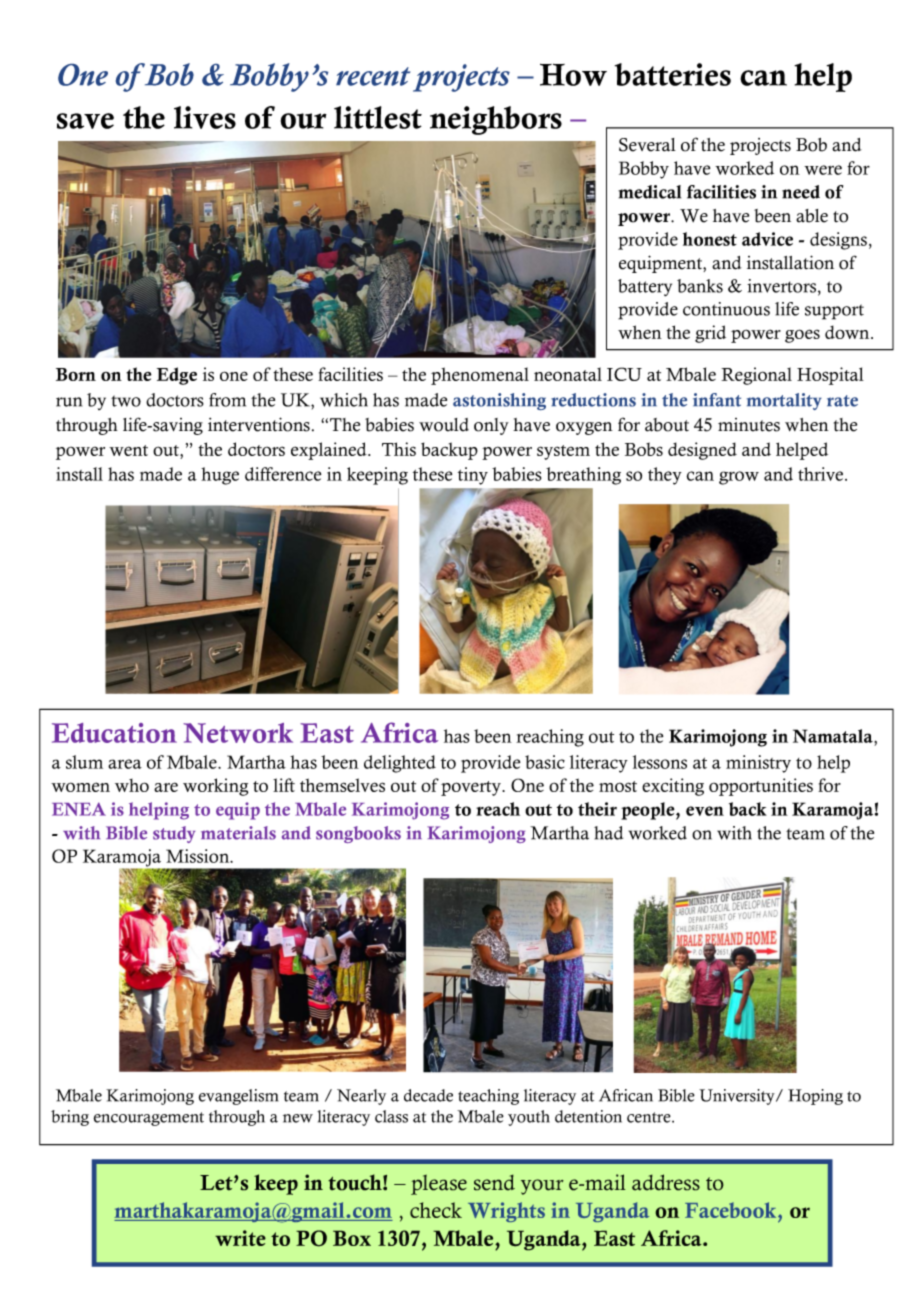  Describe the element at coordinates (705, 811) in the screenshot. I see `even` at that location.
